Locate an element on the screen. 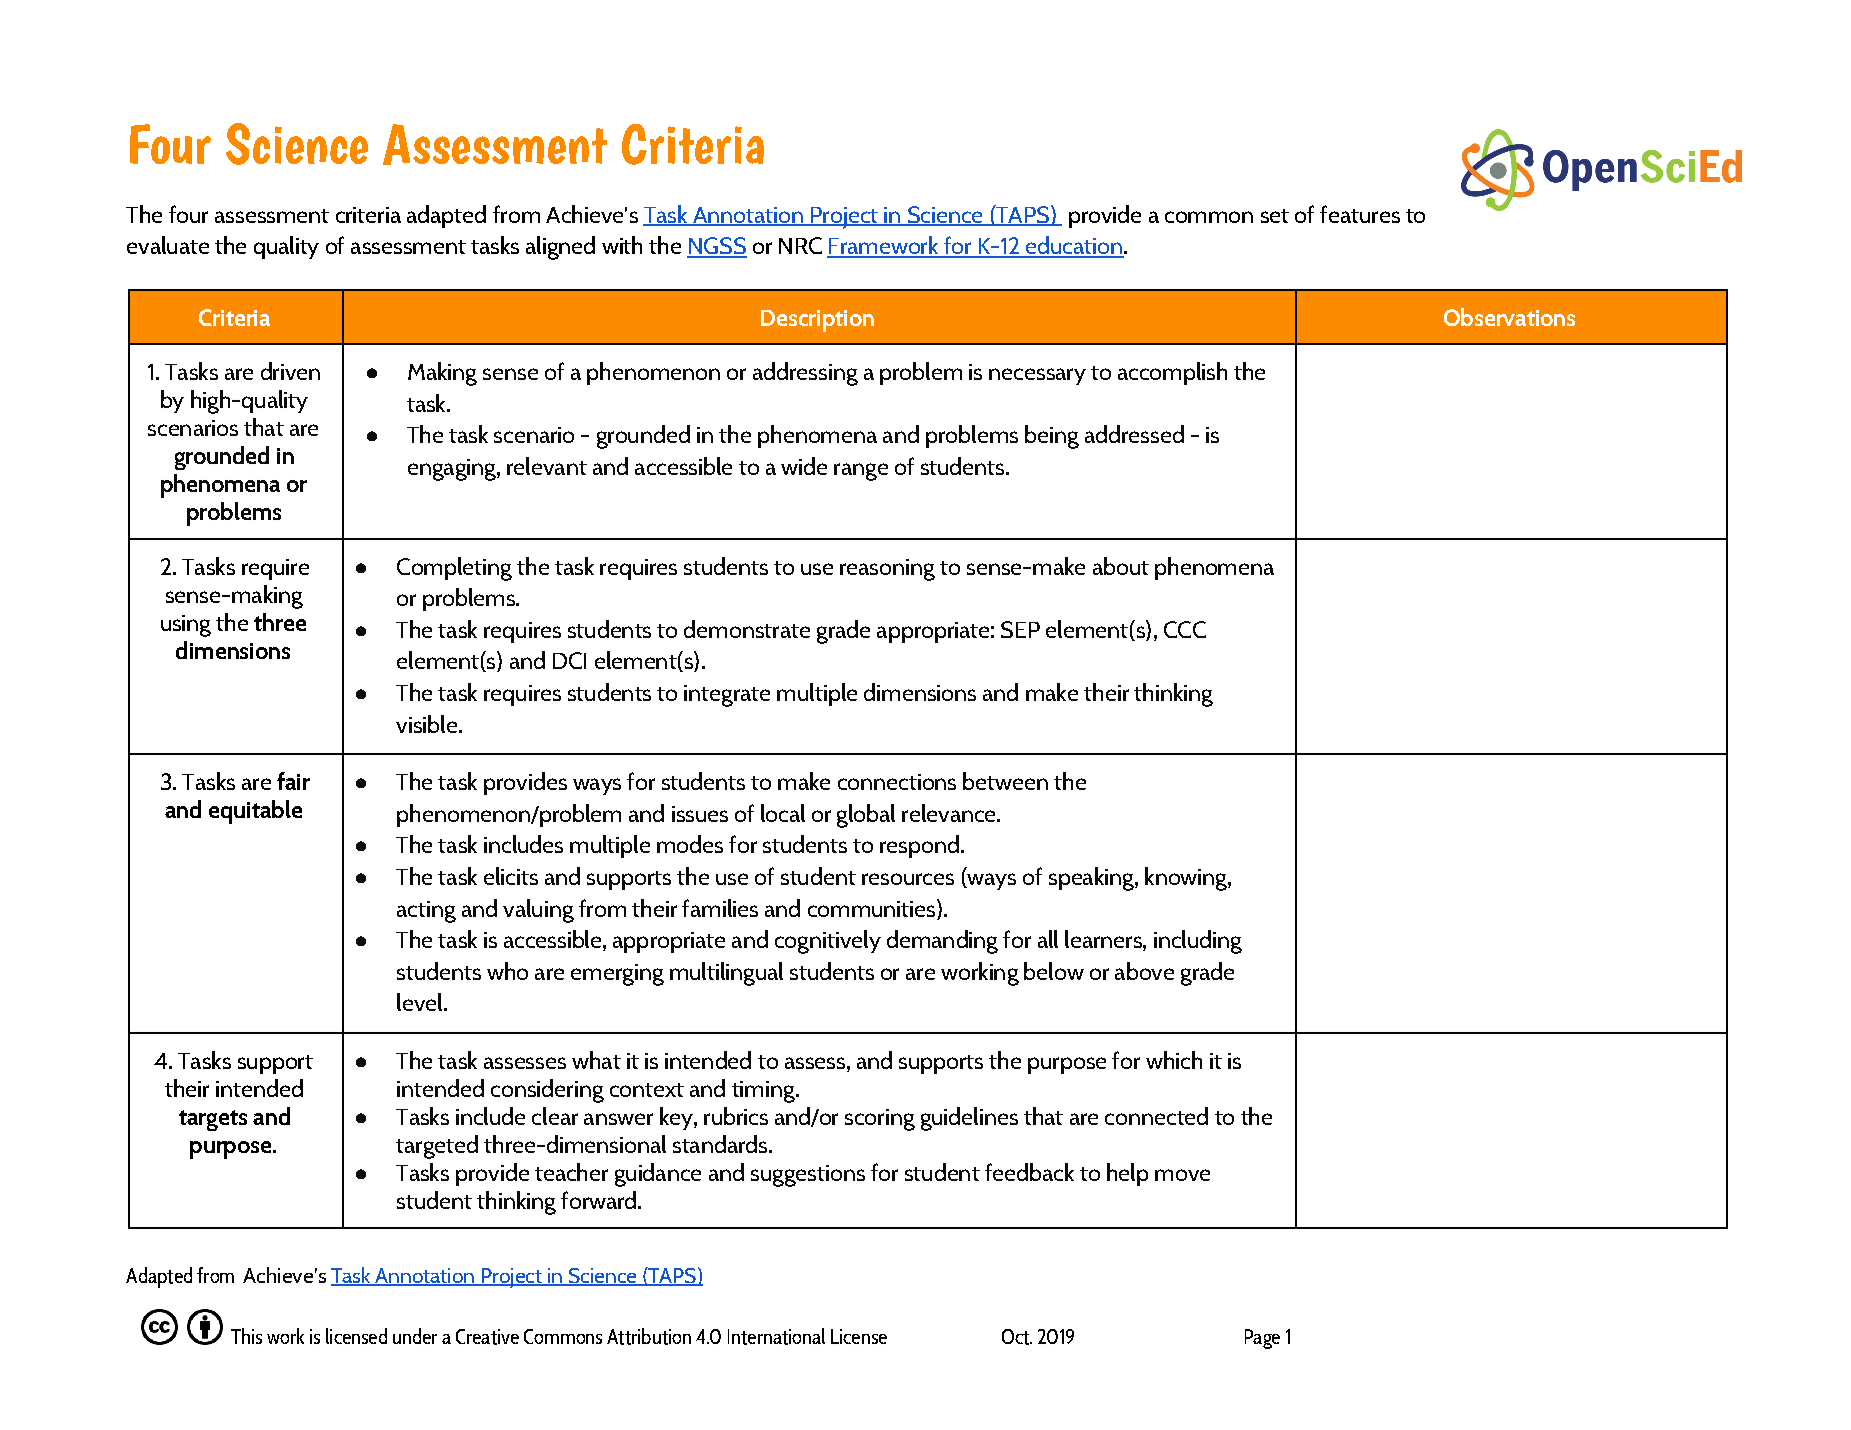 The width and height of the screenshot is (1851, 1430). fair is located at coordinates (293, 781).
